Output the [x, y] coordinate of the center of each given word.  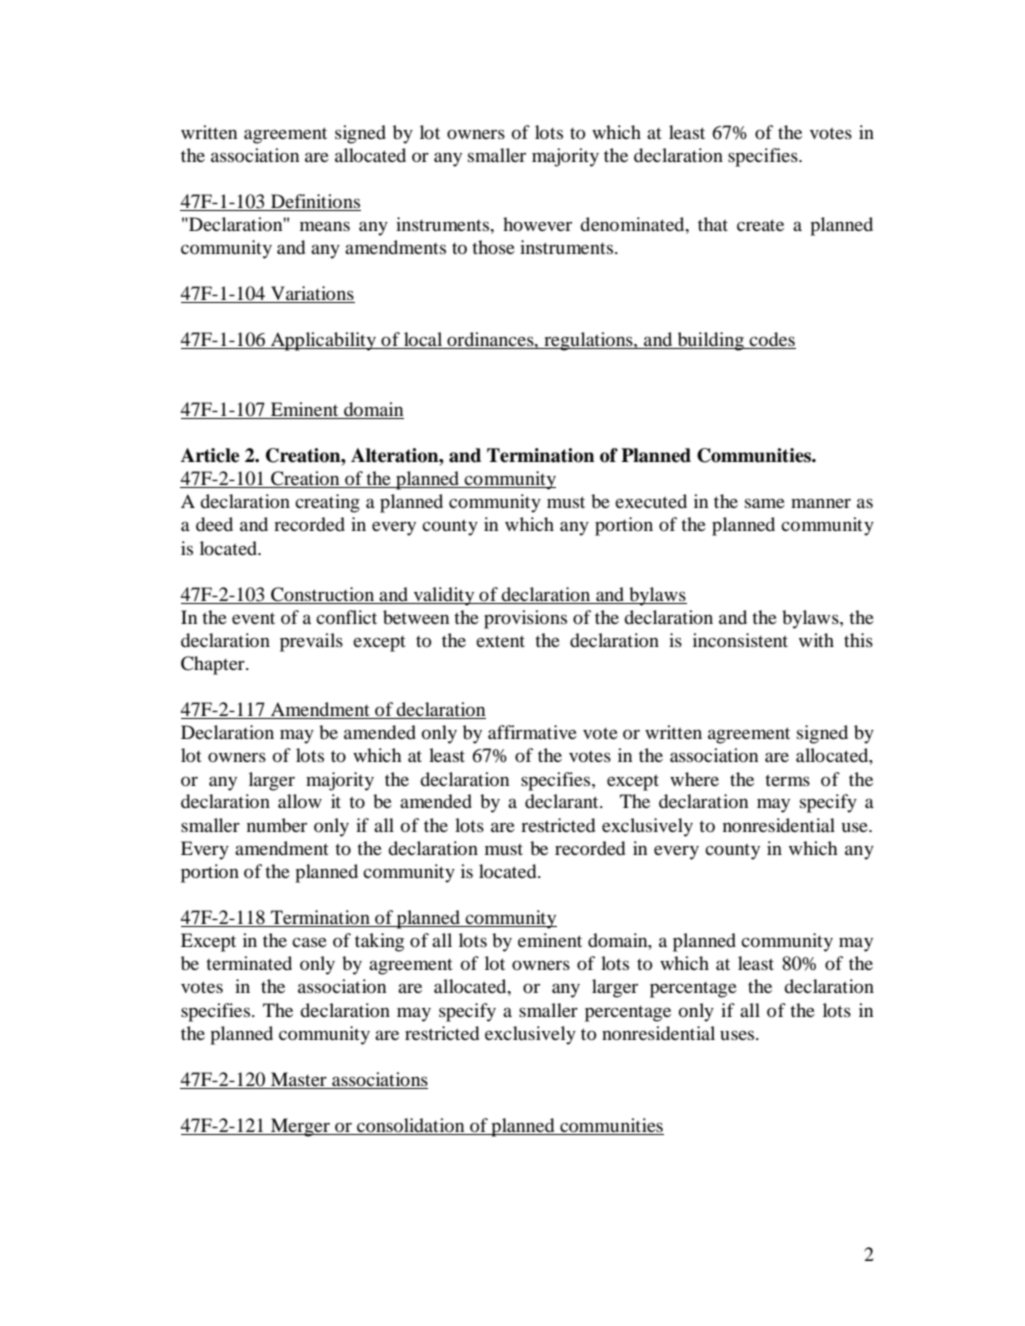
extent [500, 641]
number [277, 825]
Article [210, 455]
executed [651, 501]
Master [299, 1079]
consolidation [411, 1126]
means [325, 226]
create [760, 225]
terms [787, 780]
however [537, 224]
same [765, 503]
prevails [311, 642]
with [816, 640]
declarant [563, 801]
